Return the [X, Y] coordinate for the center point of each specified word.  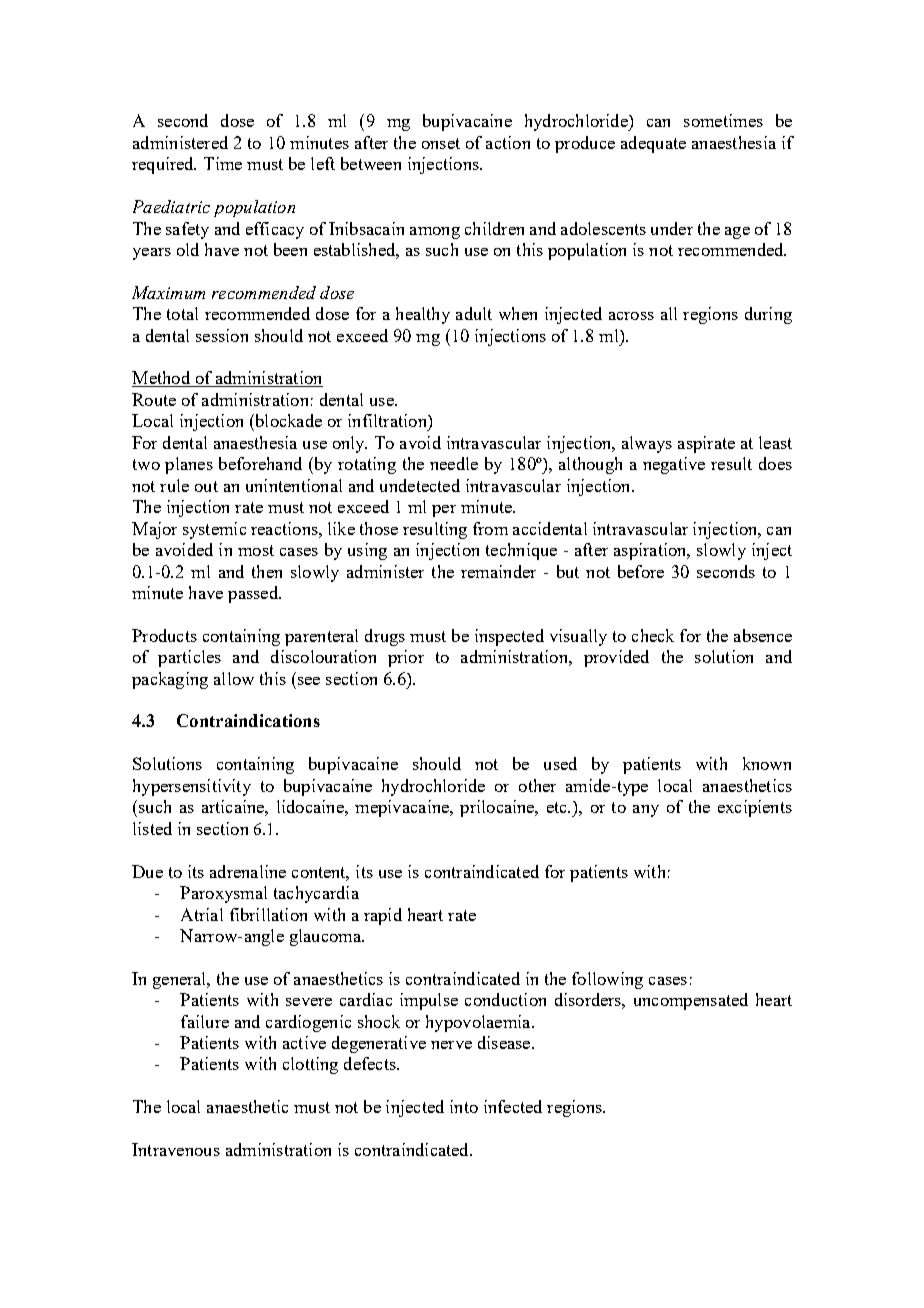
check [653, 635]
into [464, 1106]
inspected [509, 637]
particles [189, 658]
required [164, 165]
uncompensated [691, 1001]
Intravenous [176, 1149]
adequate [653, 144]
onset [441, 143]
